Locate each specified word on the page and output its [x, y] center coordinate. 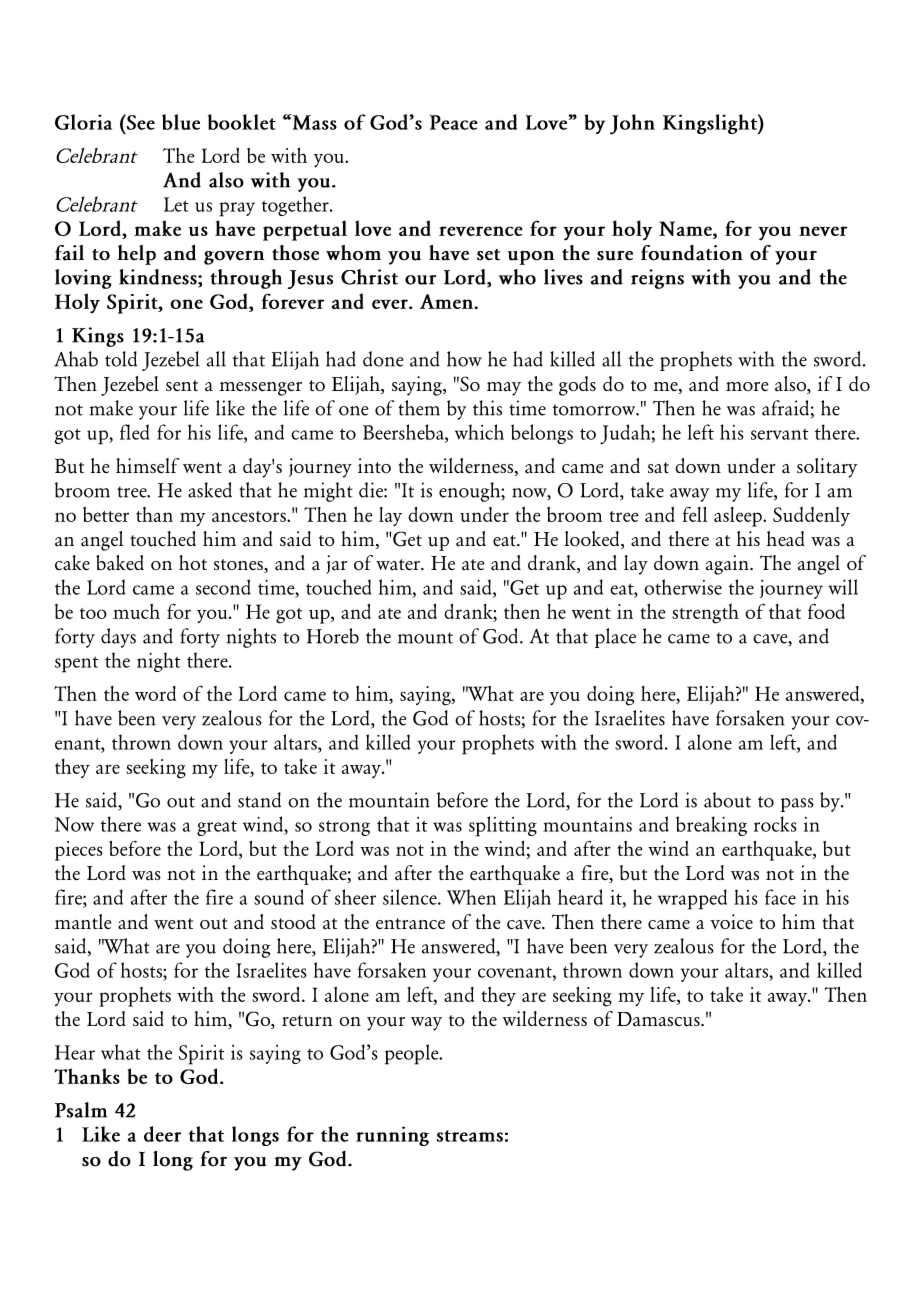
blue [181, 122]
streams [470, 1136]
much [136, 611]
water [399, 565]
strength [705, 614]
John [632, 124]
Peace [453, 122]
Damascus [659, 1019]
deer [162, 1134]
